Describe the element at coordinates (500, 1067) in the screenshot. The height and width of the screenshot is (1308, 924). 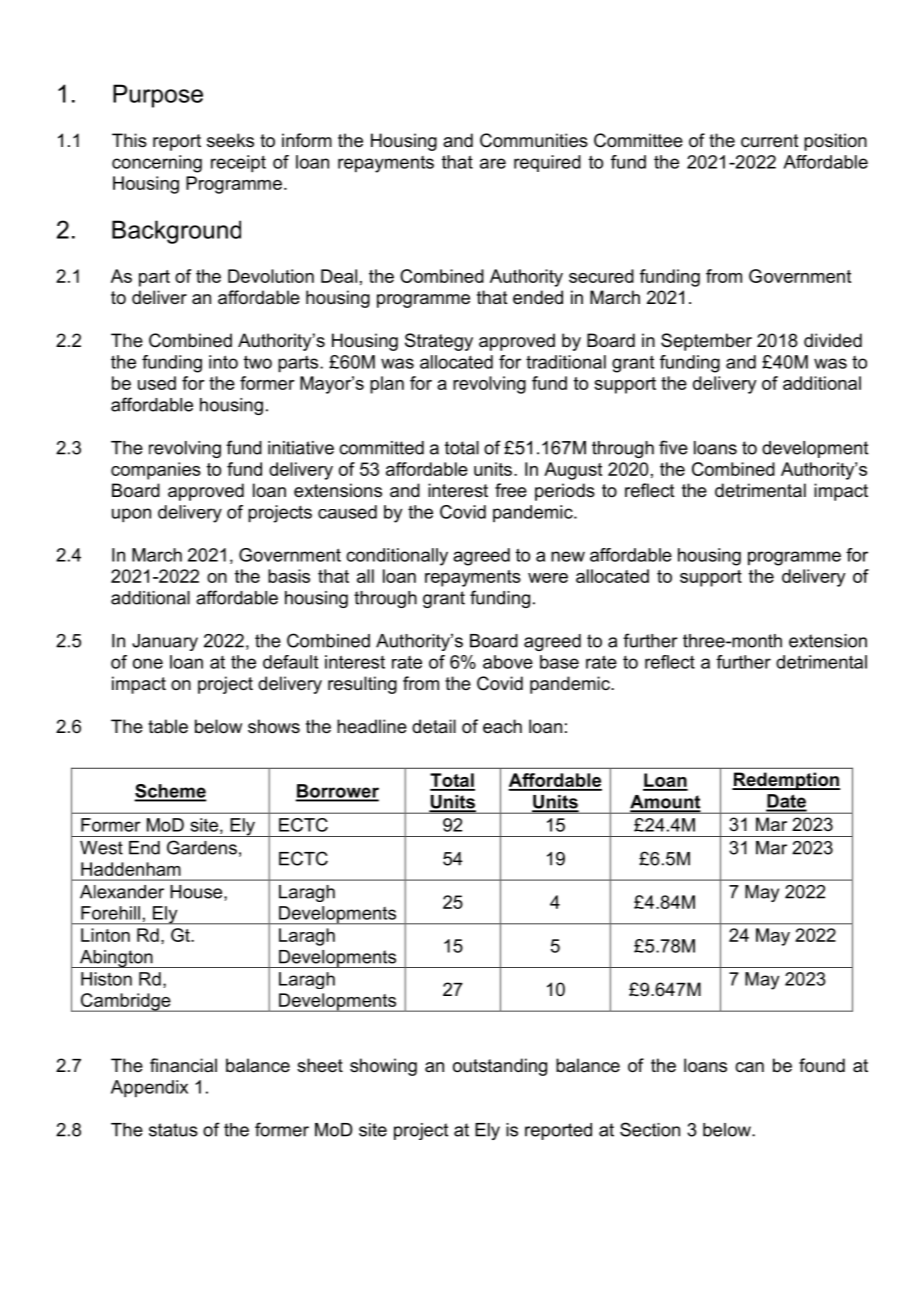
I see `outstanding` at that location.
